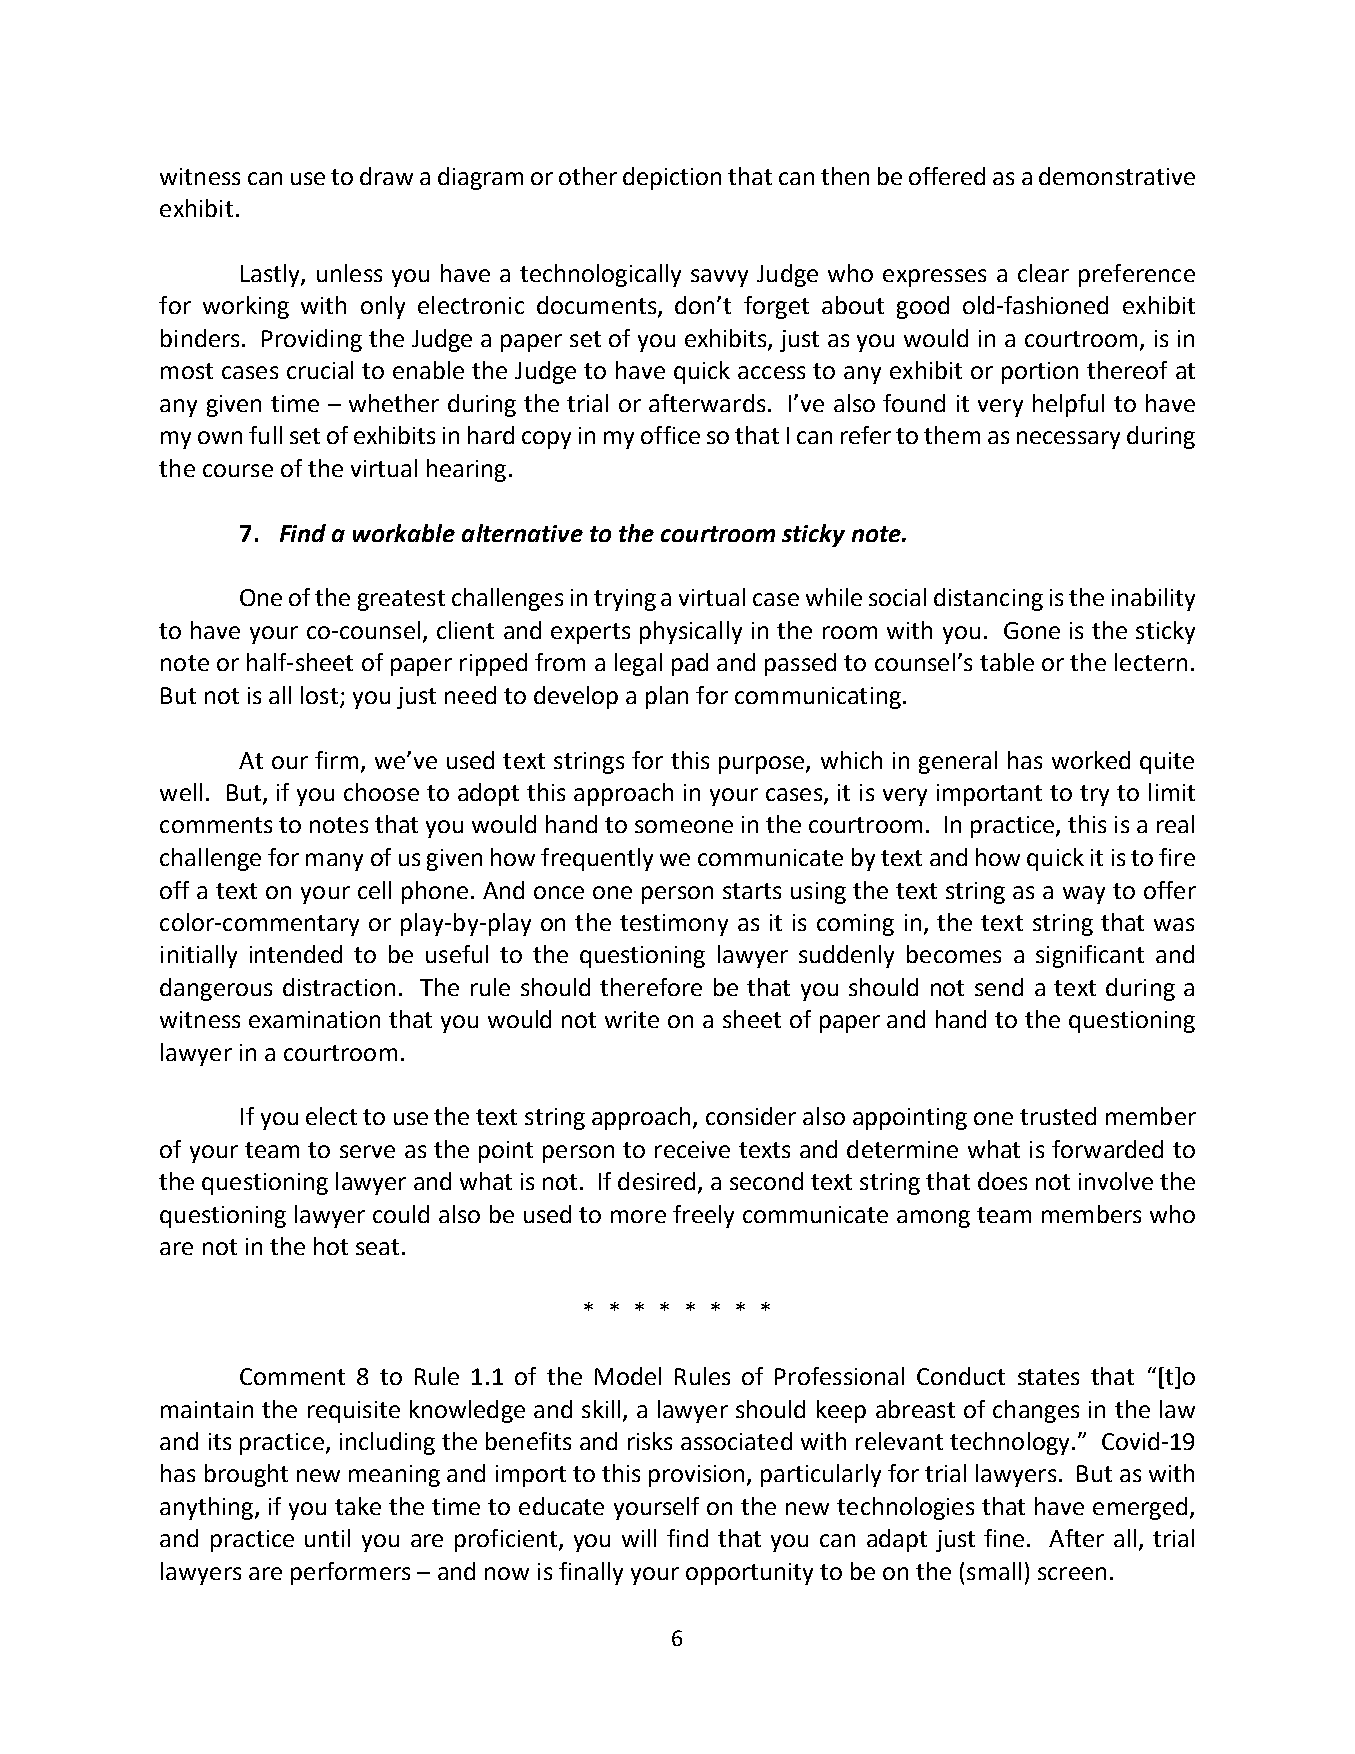  What do you see at coordinates (1004, 1538) in the document?
I see `fine` at bounding box center [1004, 1538].
